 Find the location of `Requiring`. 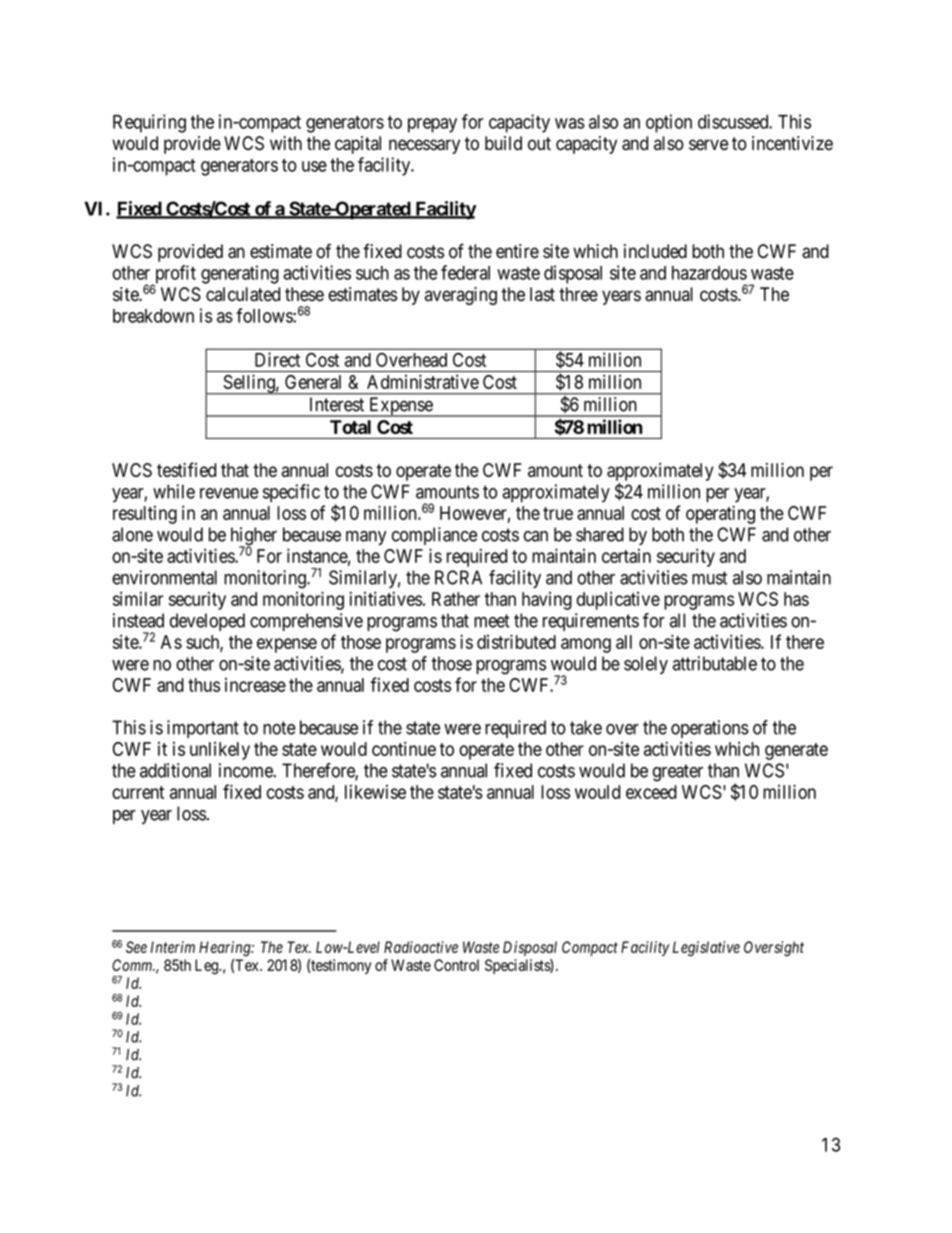

Requiring is located at coordinates (149, 123).
